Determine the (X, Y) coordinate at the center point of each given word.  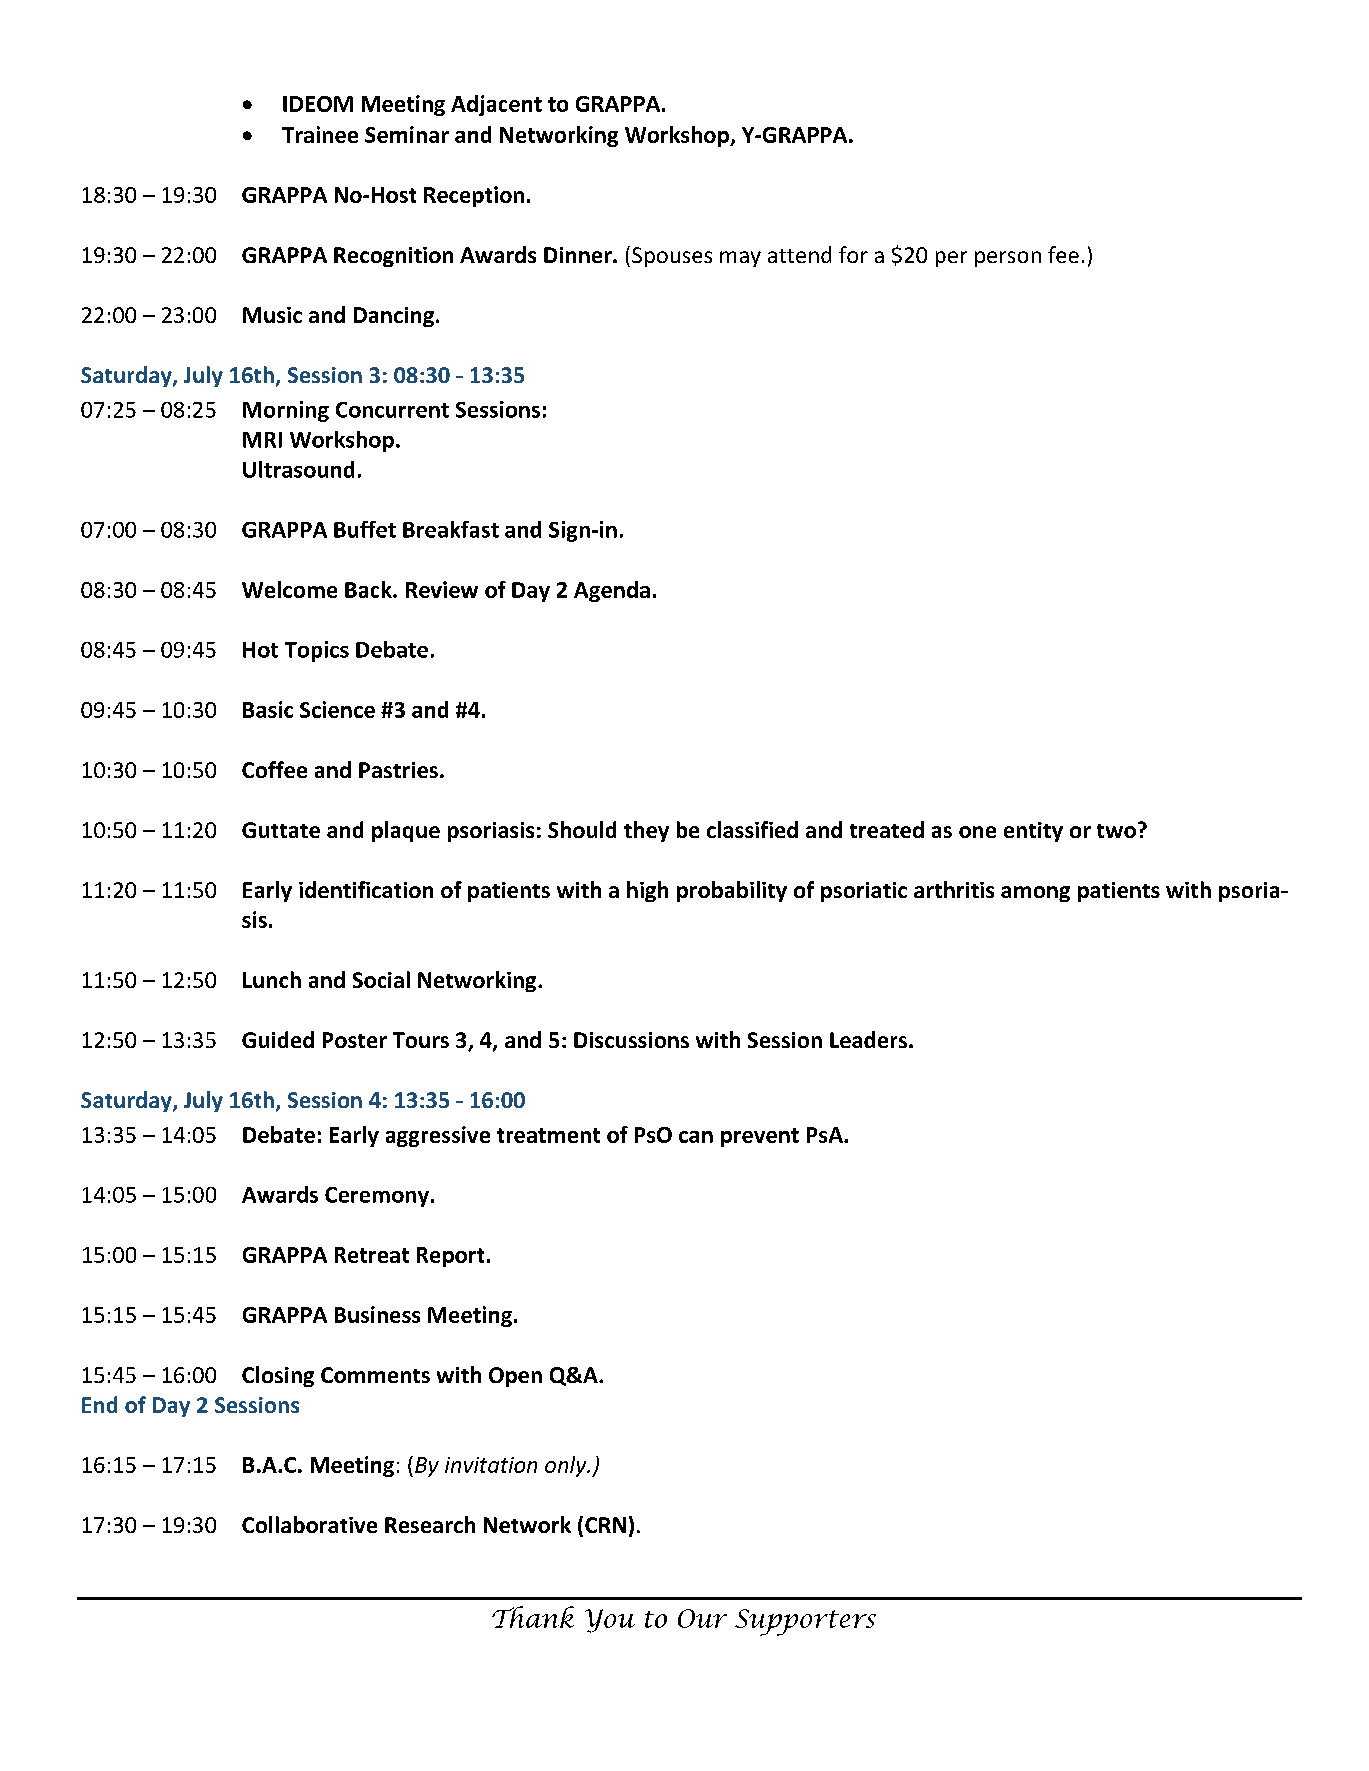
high (647, 891)
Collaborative (309, 1524)
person (1008, 259)
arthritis (954, 889)
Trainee (320, 134)
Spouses (672, 257)
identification (366, 889)
